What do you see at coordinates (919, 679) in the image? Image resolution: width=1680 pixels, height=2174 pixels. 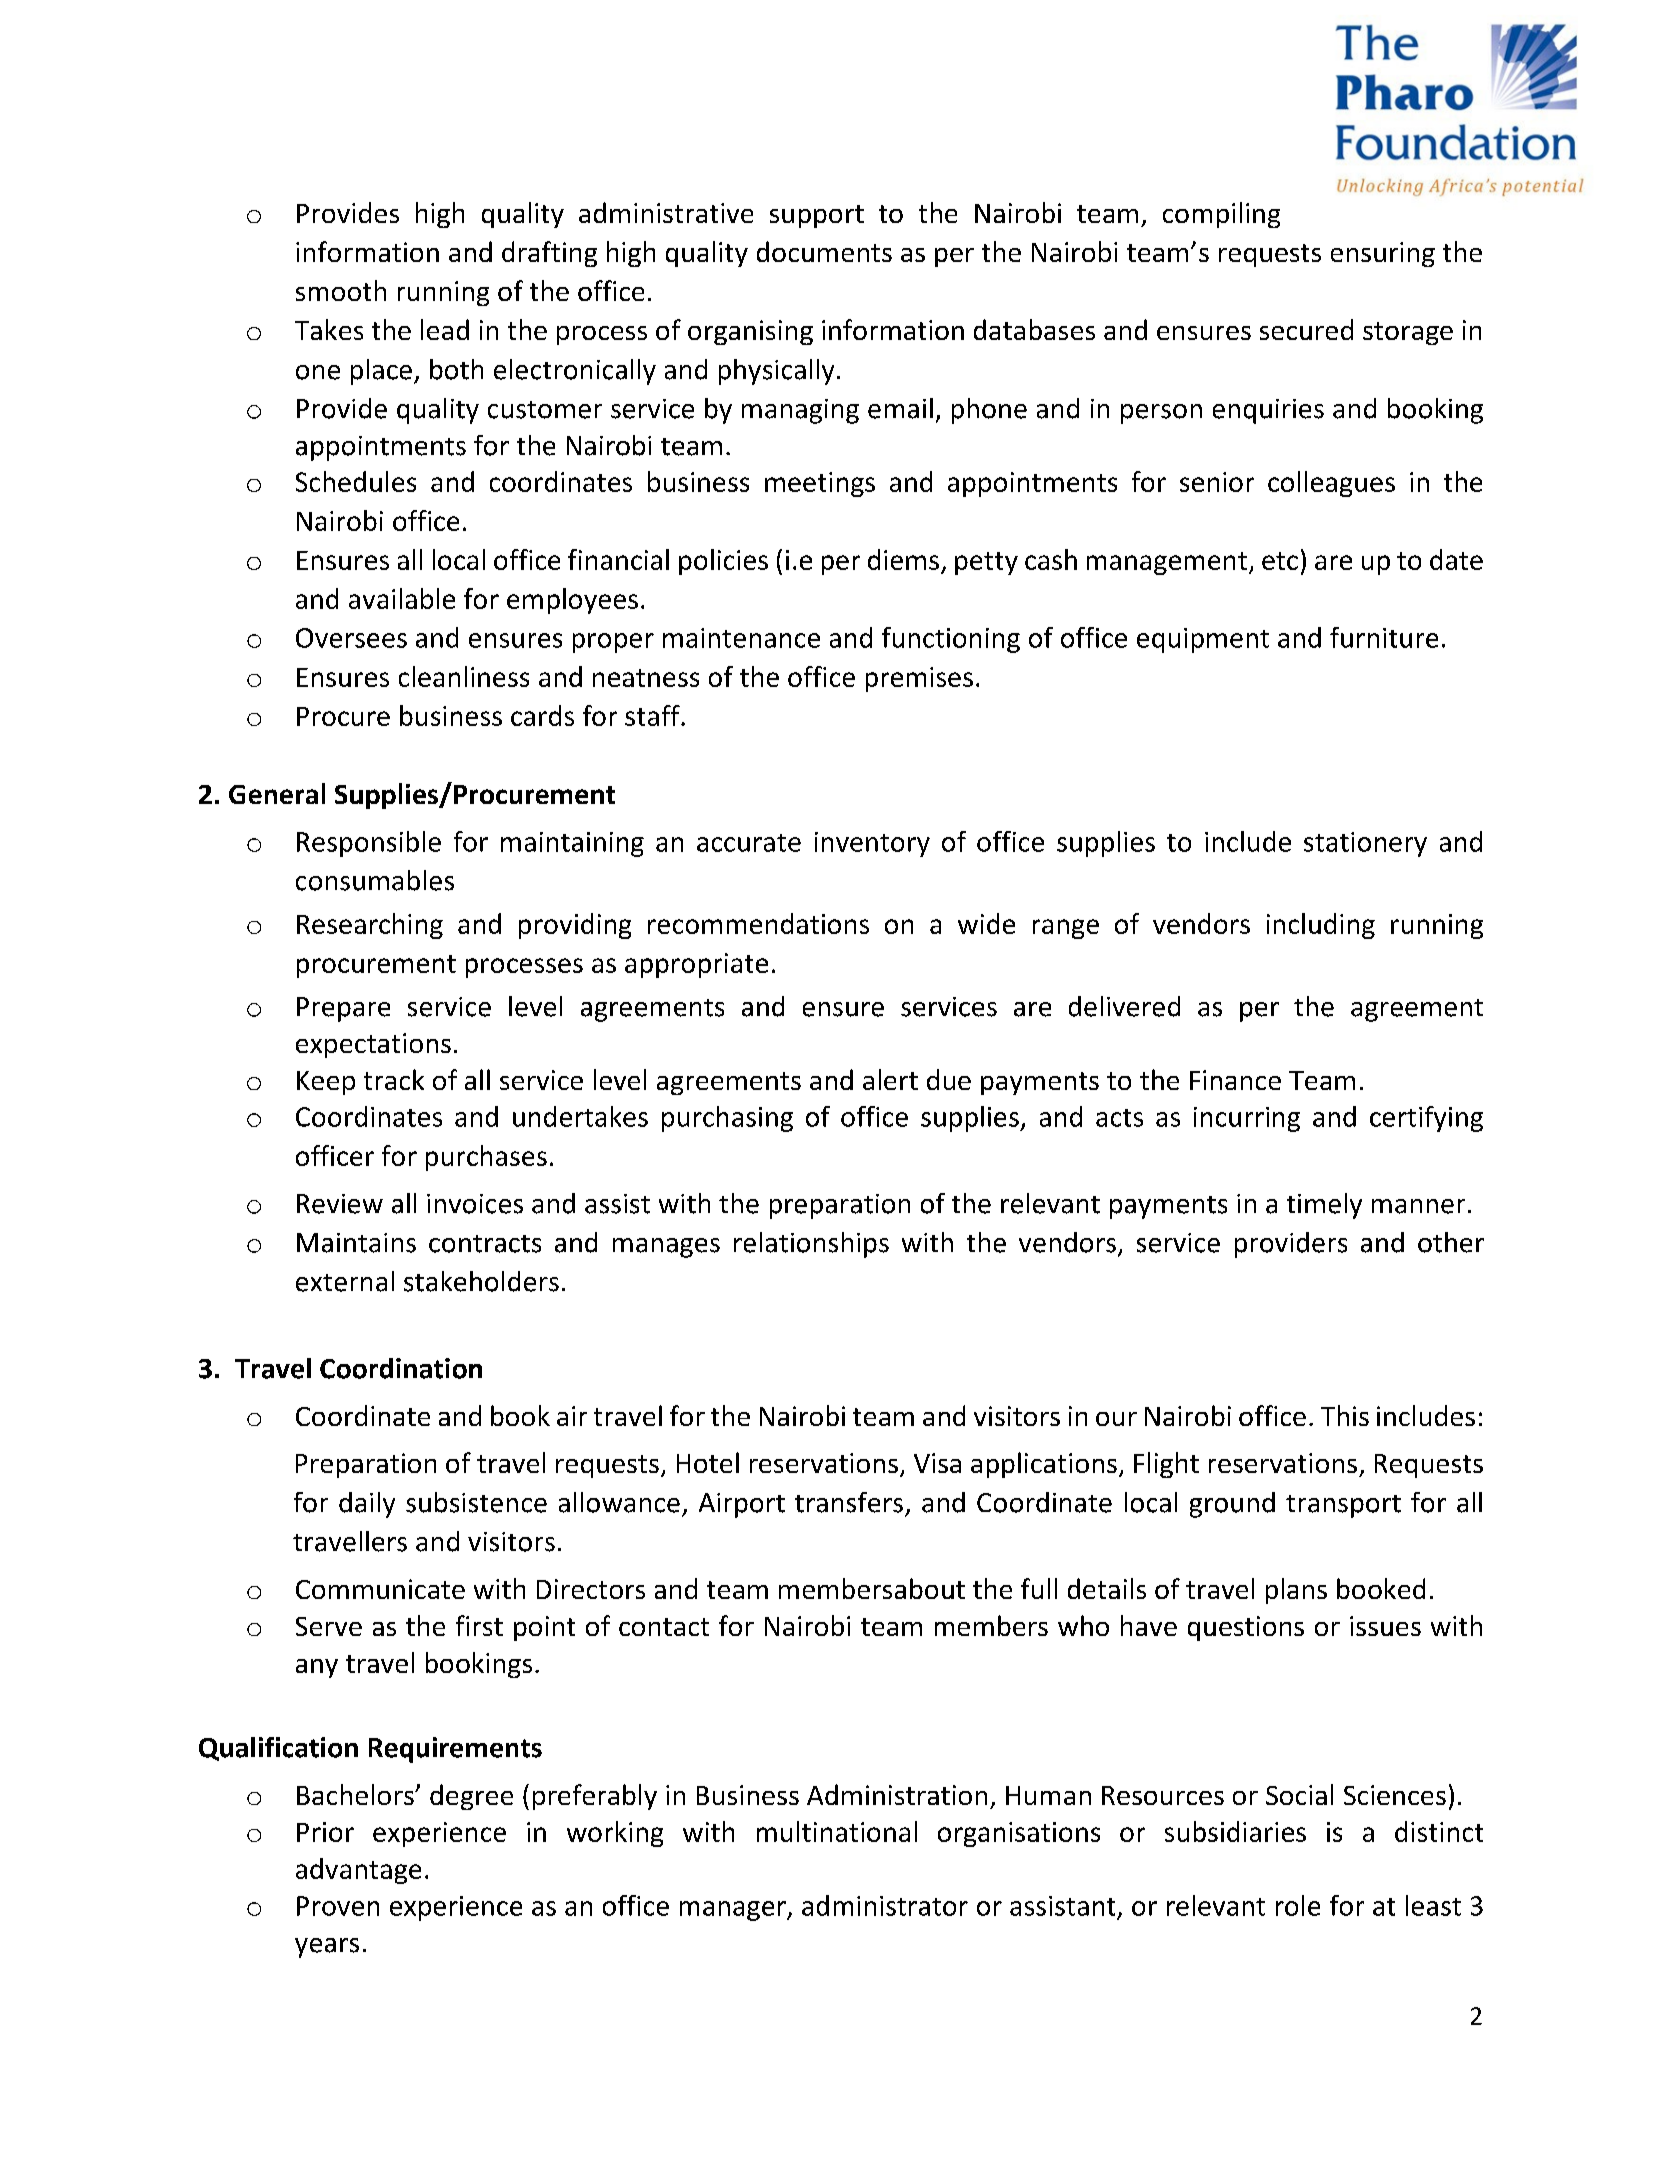 I see `premises` at bounding box center [919, 679].
